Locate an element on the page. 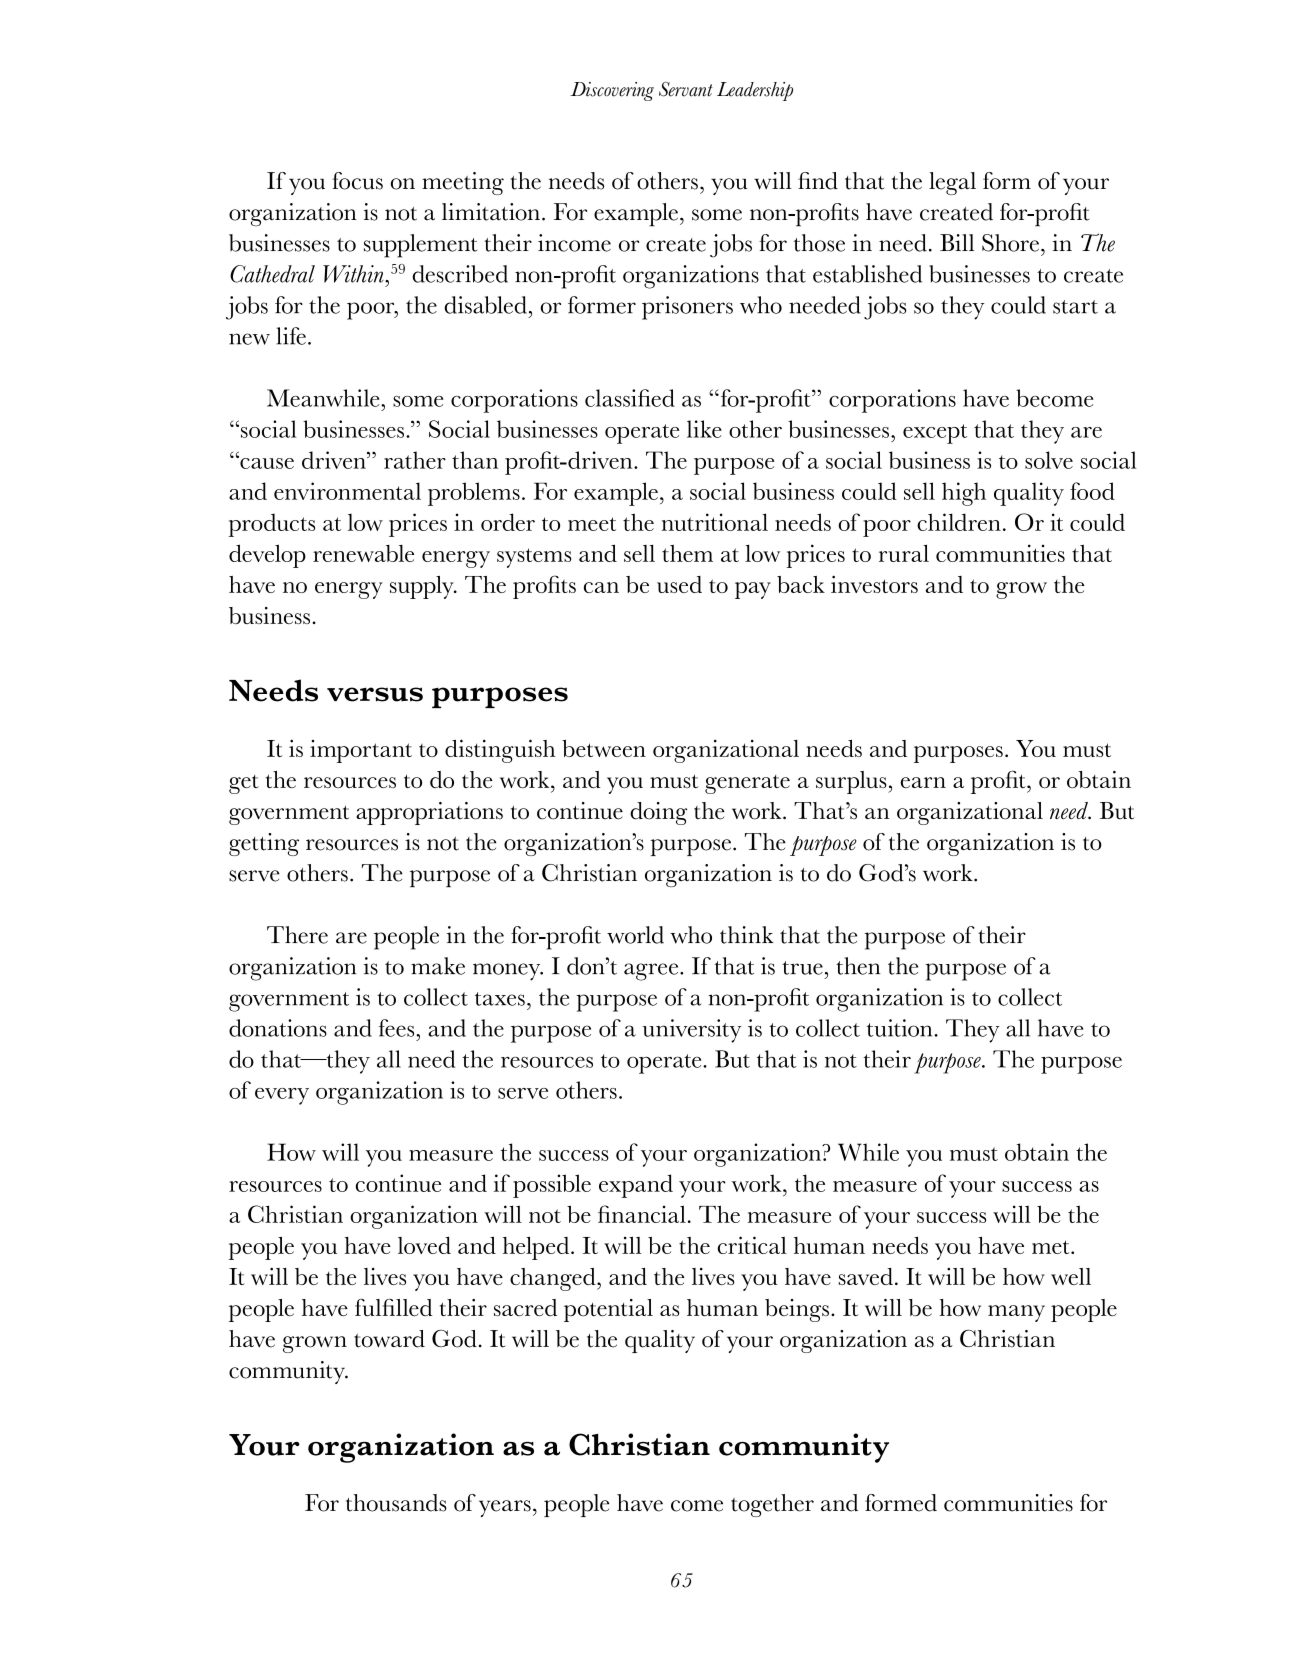 The image size is (1289, 1668). doing is located at coordinates (658, 813).
